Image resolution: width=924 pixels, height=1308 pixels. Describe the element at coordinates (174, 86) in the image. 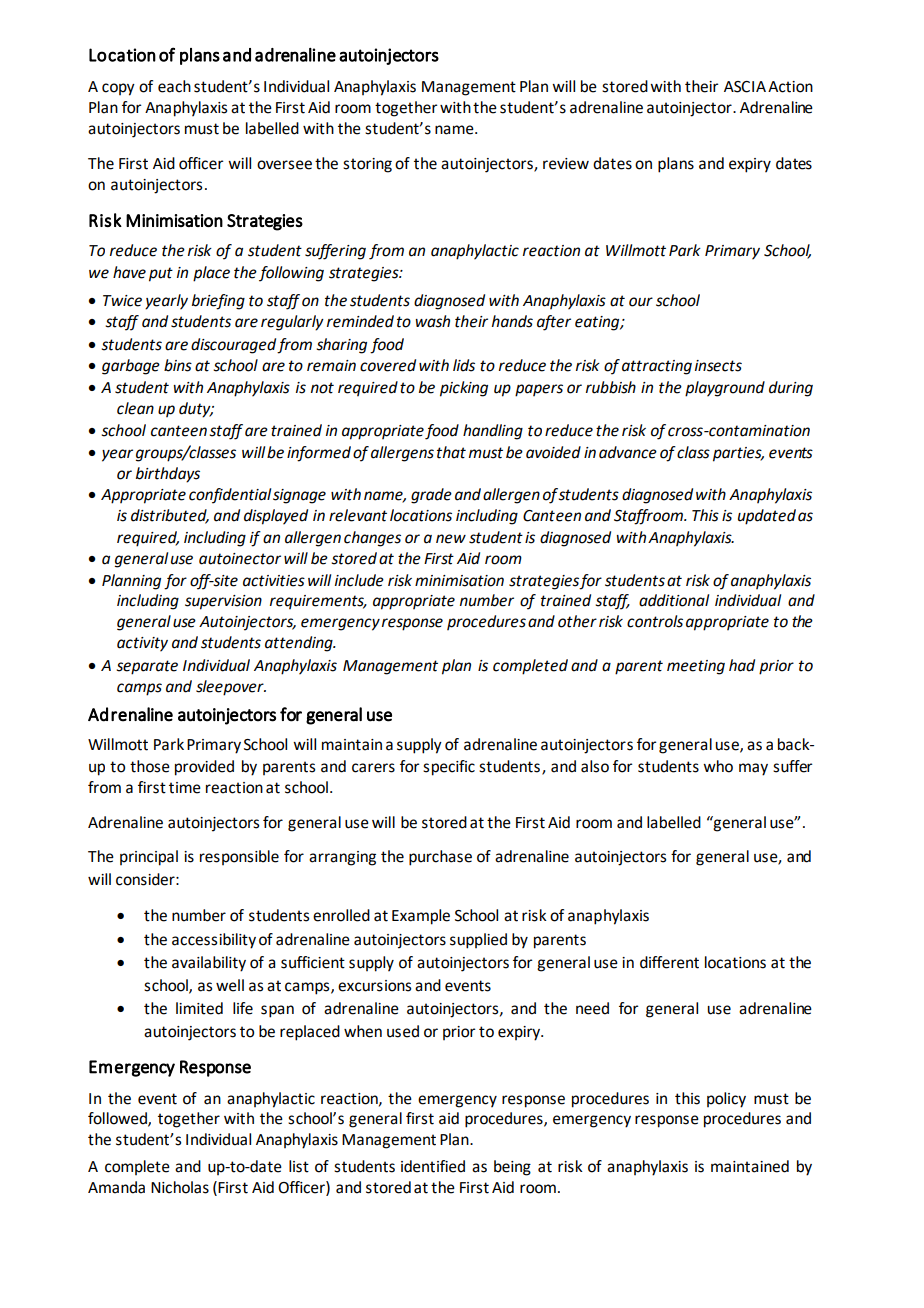

I see `each` at that location.
